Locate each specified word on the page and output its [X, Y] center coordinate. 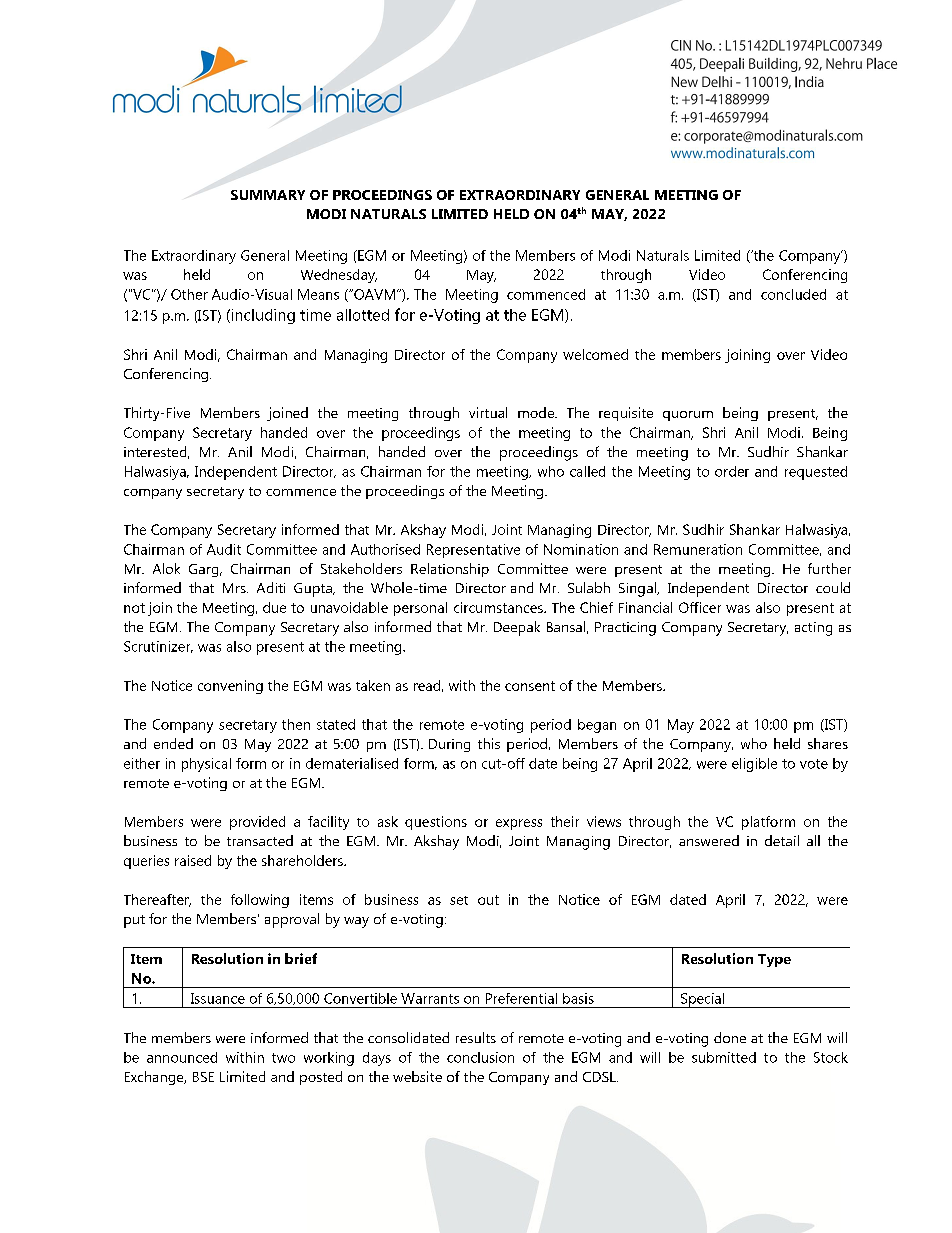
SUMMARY [268, 195]
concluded [793, 294]
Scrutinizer [158, 647]
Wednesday [339, 276]
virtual [488, 412]
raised [193, 860]
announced [182, 1057]
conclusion [480, 1057]
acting [813, 629]
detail [782, 840]
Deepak [517, 628]
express [519, 824]
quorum [688, 416]
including [262, 316]
